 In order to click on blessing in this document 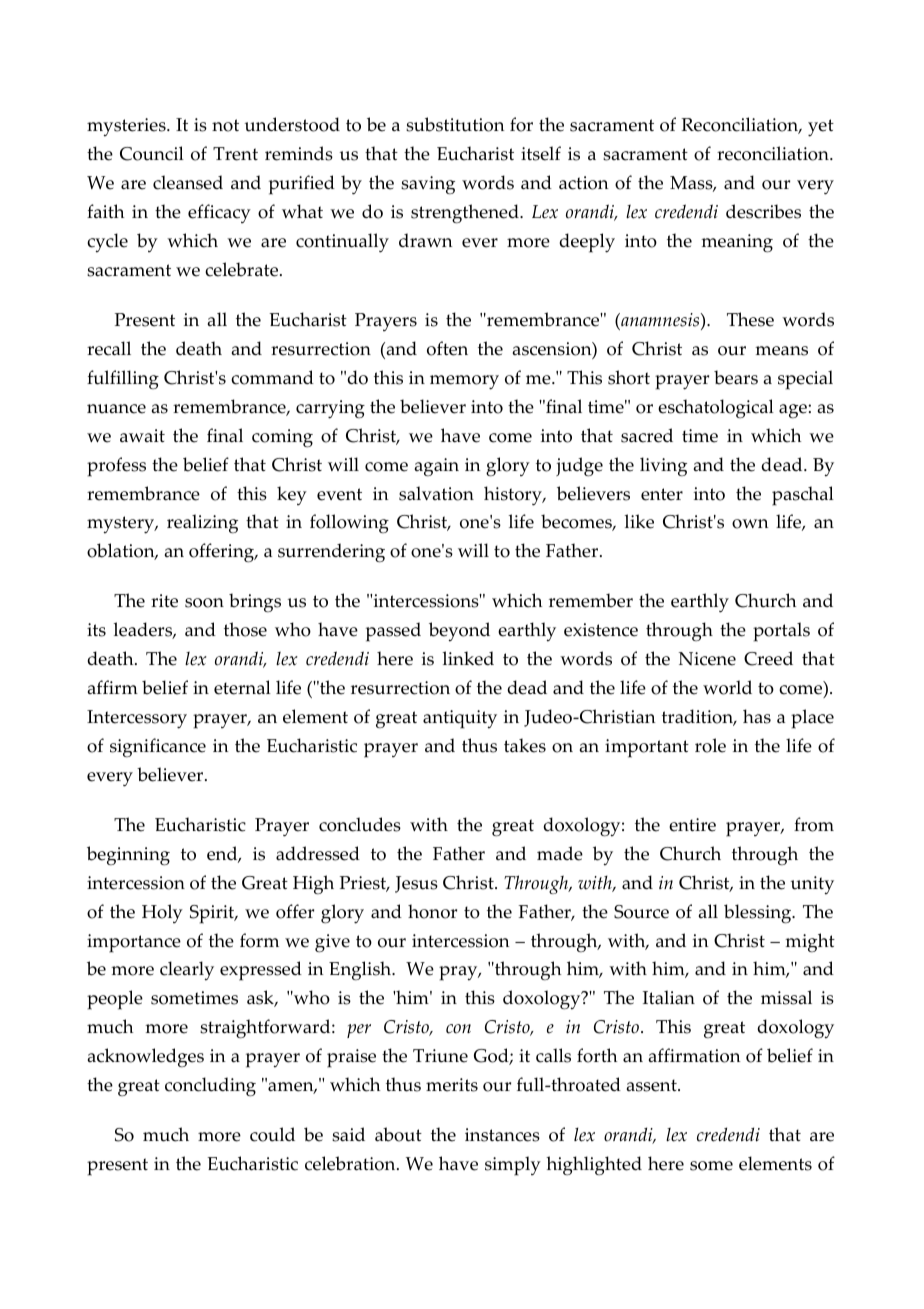, I will do `click(759, 914)`.
